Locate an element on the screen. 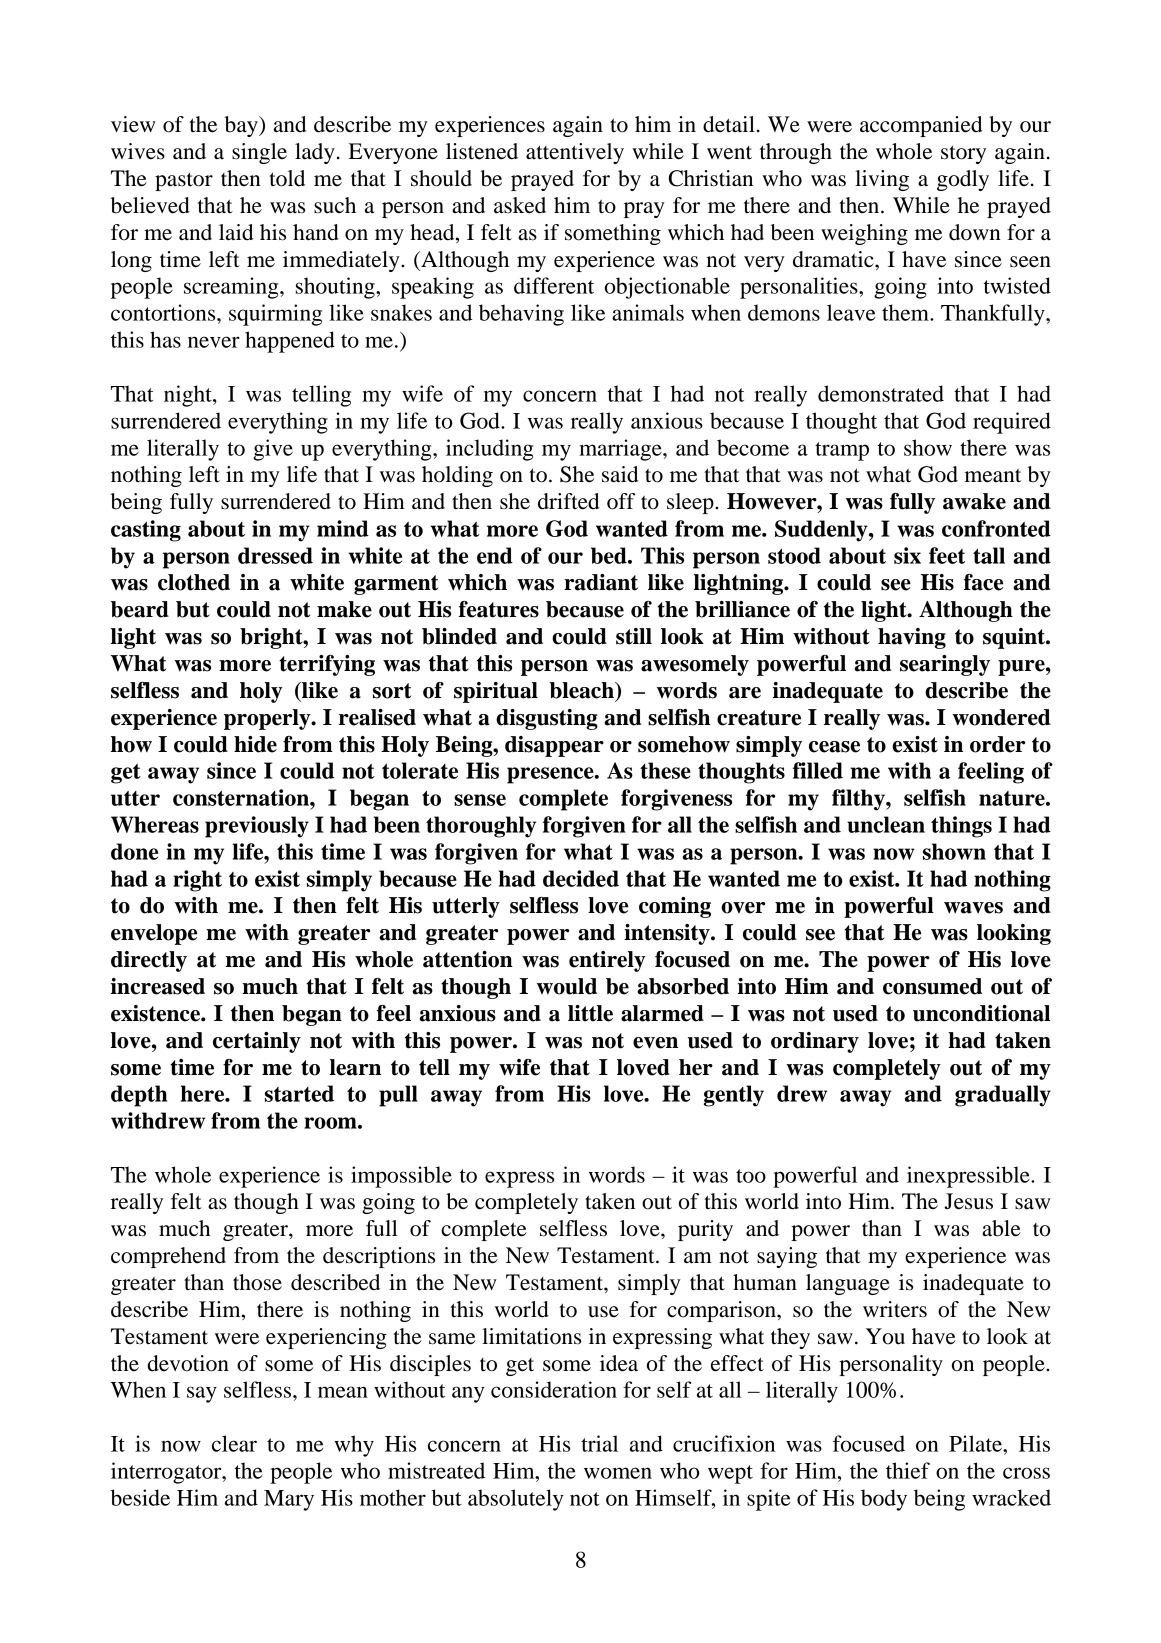  tramp is located at coordinates (842, 451).
